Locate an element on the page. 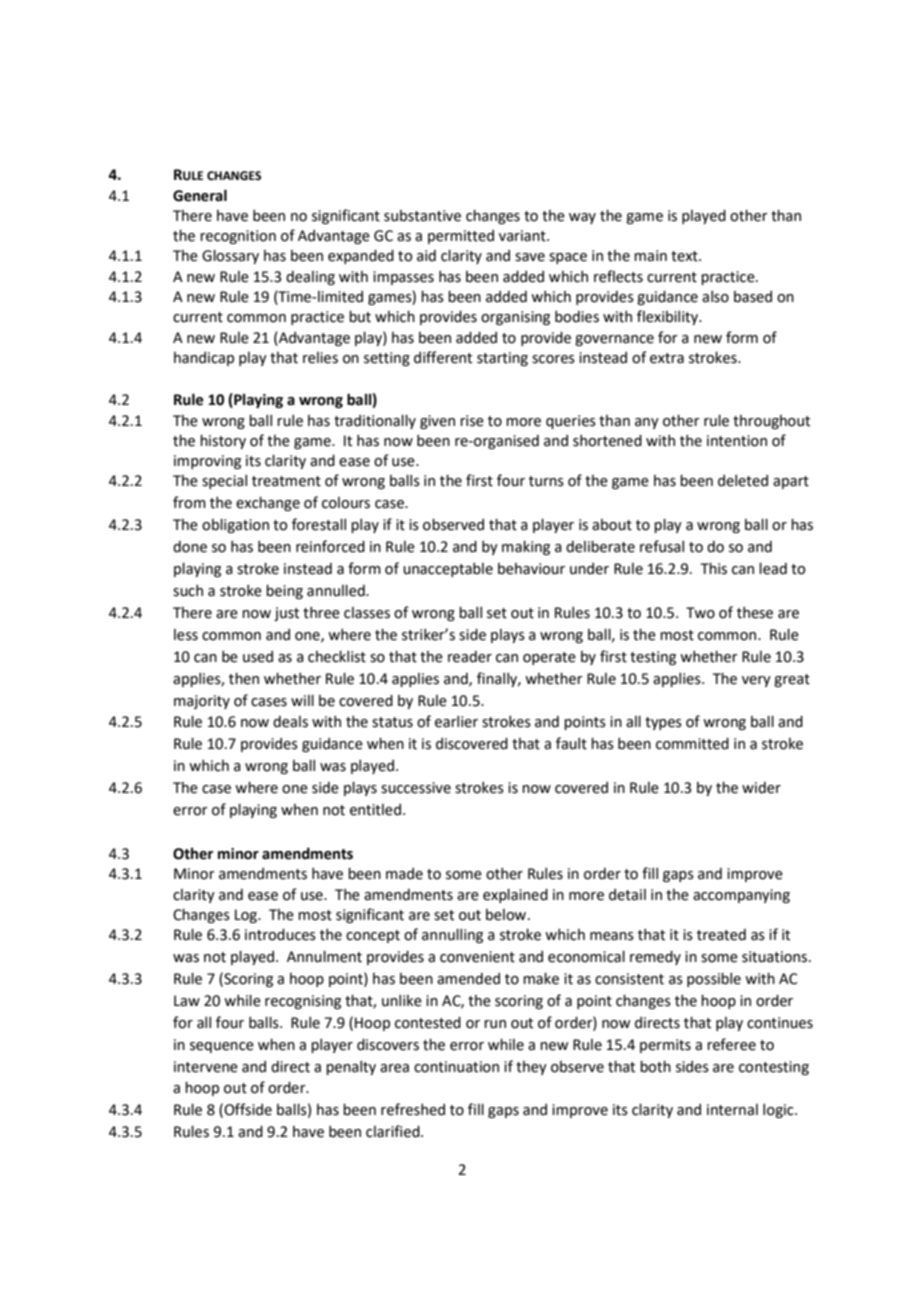  continuation is located at coordinates (456, 1067).
